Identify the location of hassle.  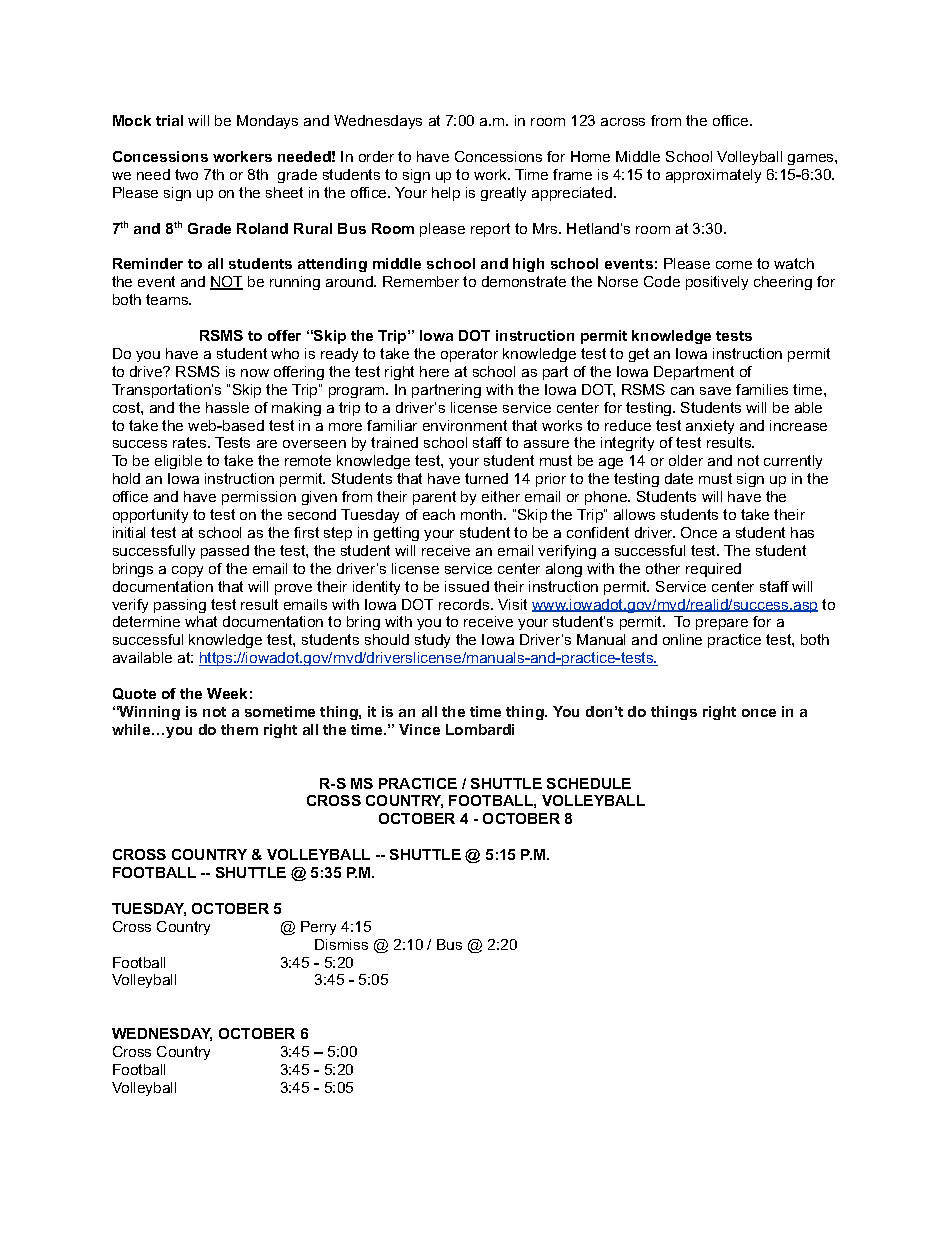
(227, 407).
